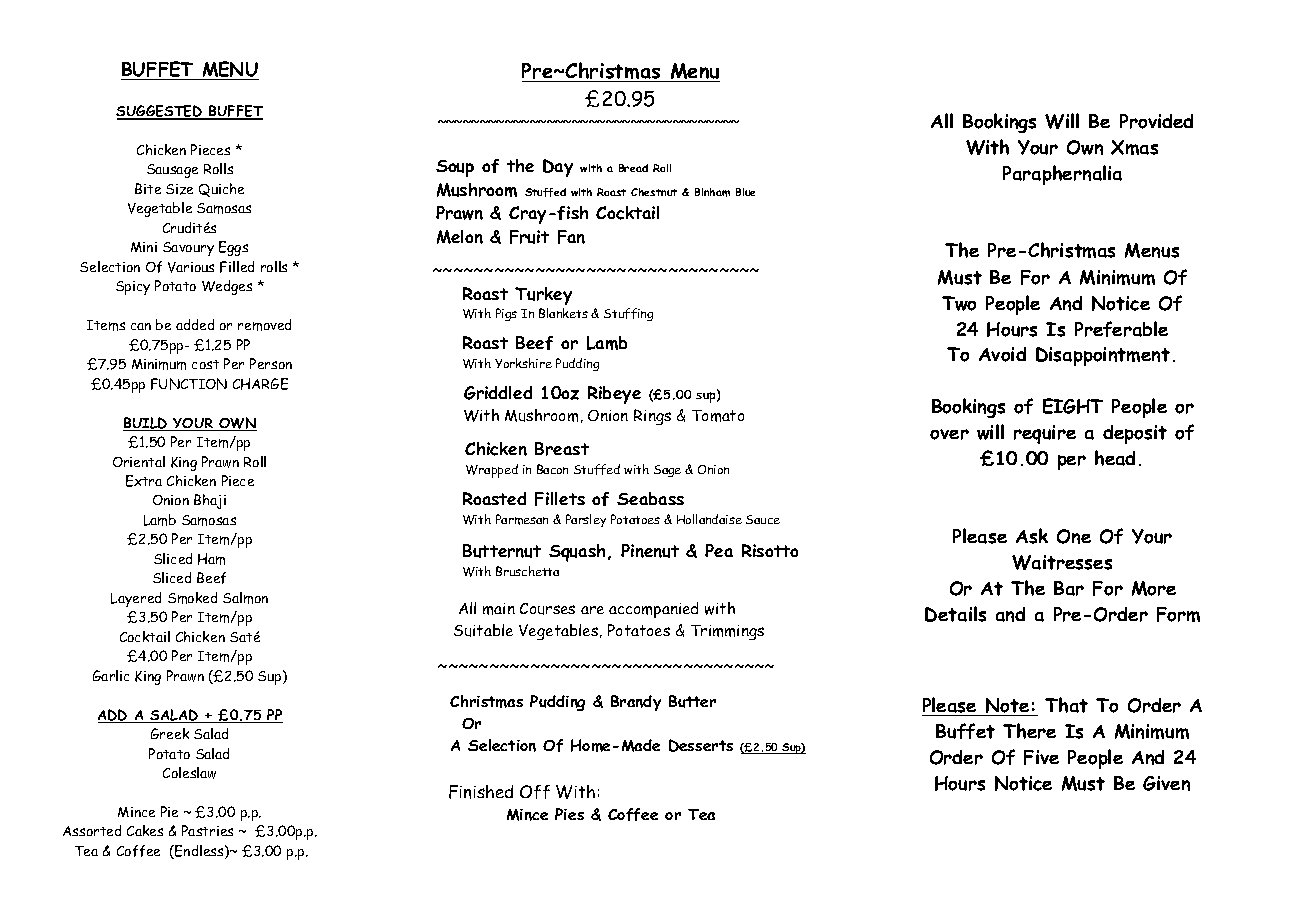 Image resolution: width=1308 pixels, height=924 pixels. Describe the element at coordinates (653, 610) in the screenshot. I see `accompanied` at that location.
